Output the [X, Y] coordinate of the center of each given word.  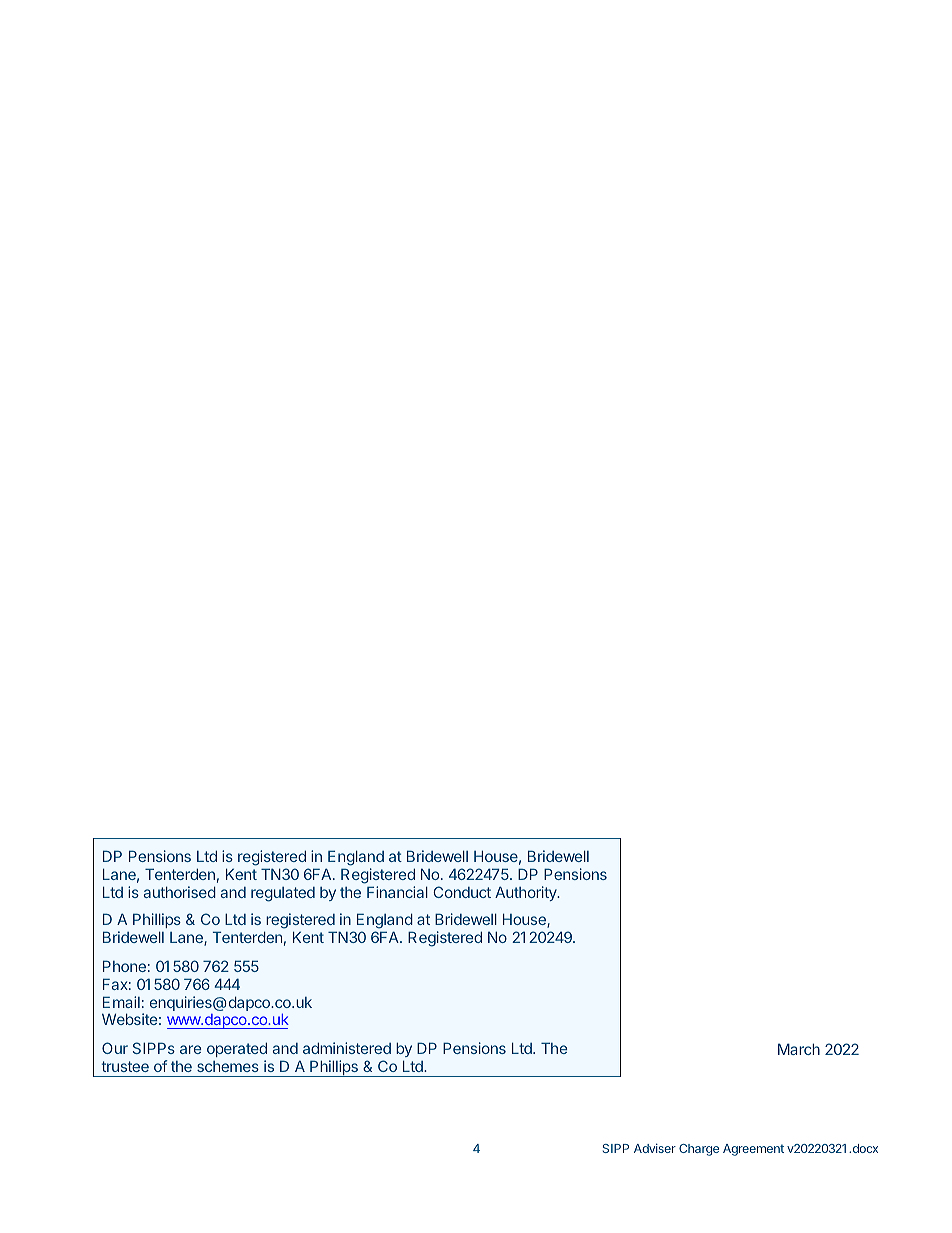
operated [237, 1049]
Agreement [753, 1150]
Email [121, 1002]
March [799, 1049]
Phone [124, 966]
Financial [397, 892]
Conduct [462, 892]
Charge [699, 1150]
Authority [527, 893]
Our [115, 1048]
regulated [283, 894]
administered [347, 1048]
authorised [180, 892]
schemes [228, 1066]
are [190, 1049]
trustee [125, 1066]
